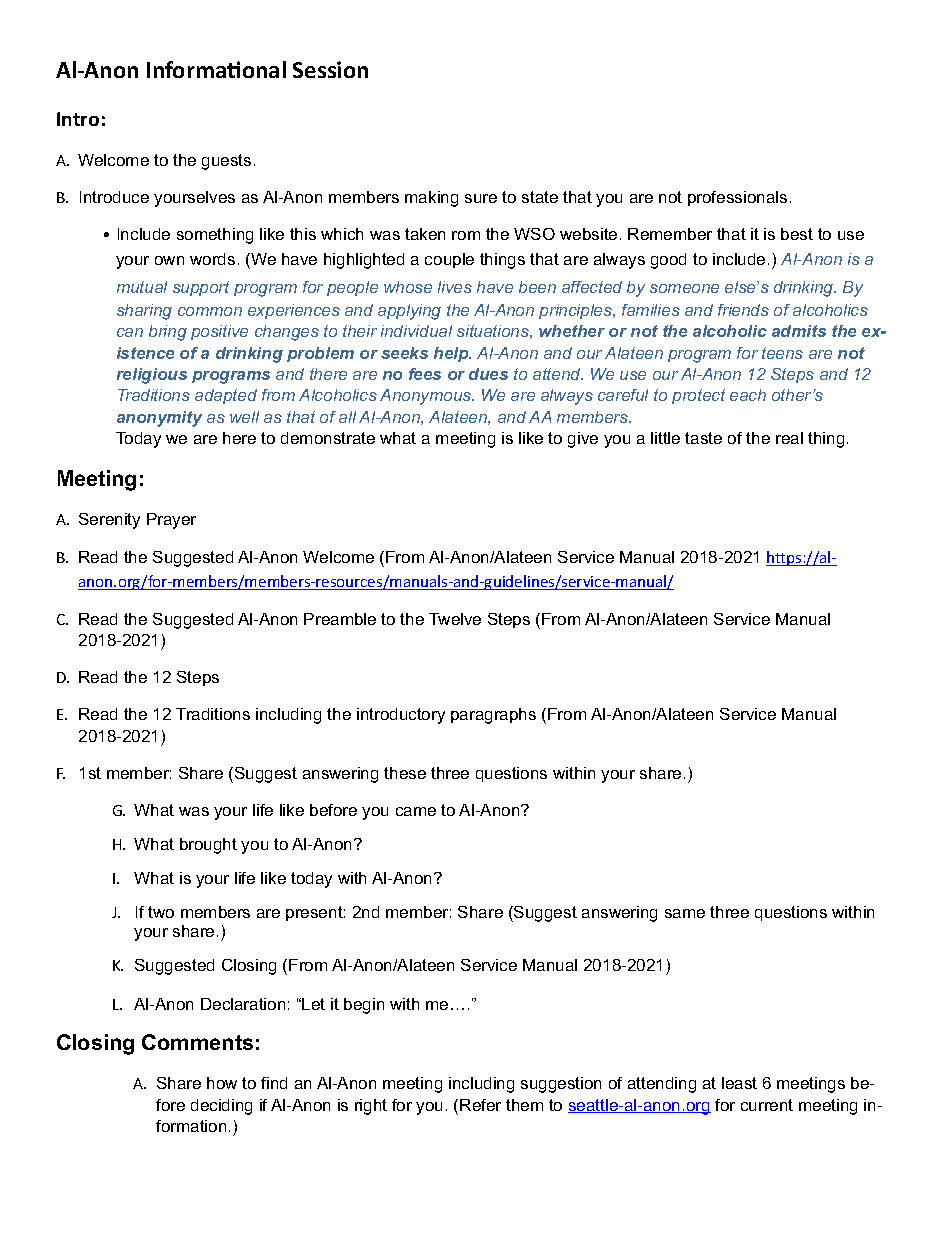 The width and height of the page is (952, 1233). What do you see at coordinates (425, 374) in the page?
I see `fees` at bounding box center [425, 374].
